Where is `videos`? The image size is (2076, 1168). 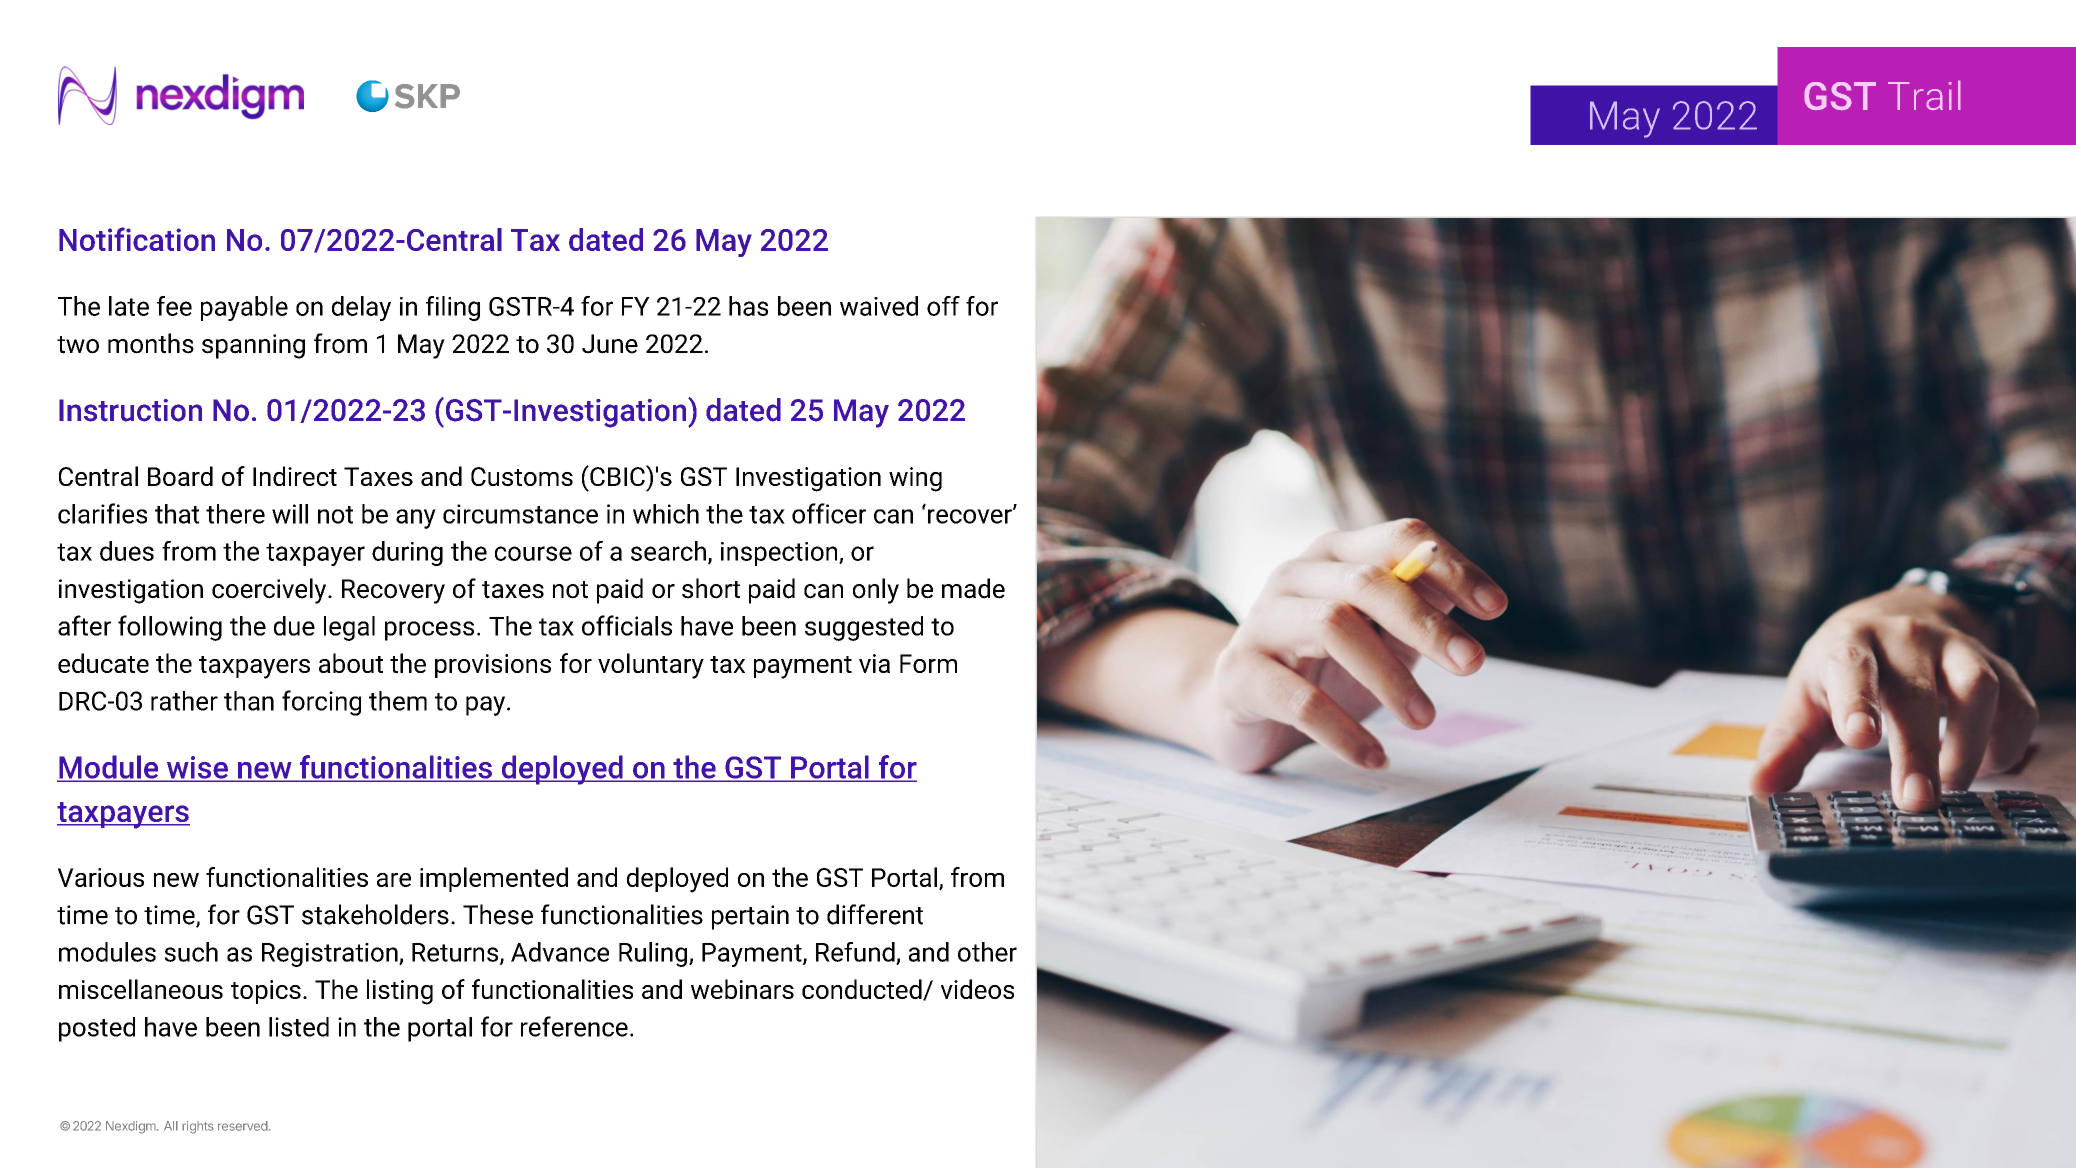
videos is located at coordinates (977, 989).
